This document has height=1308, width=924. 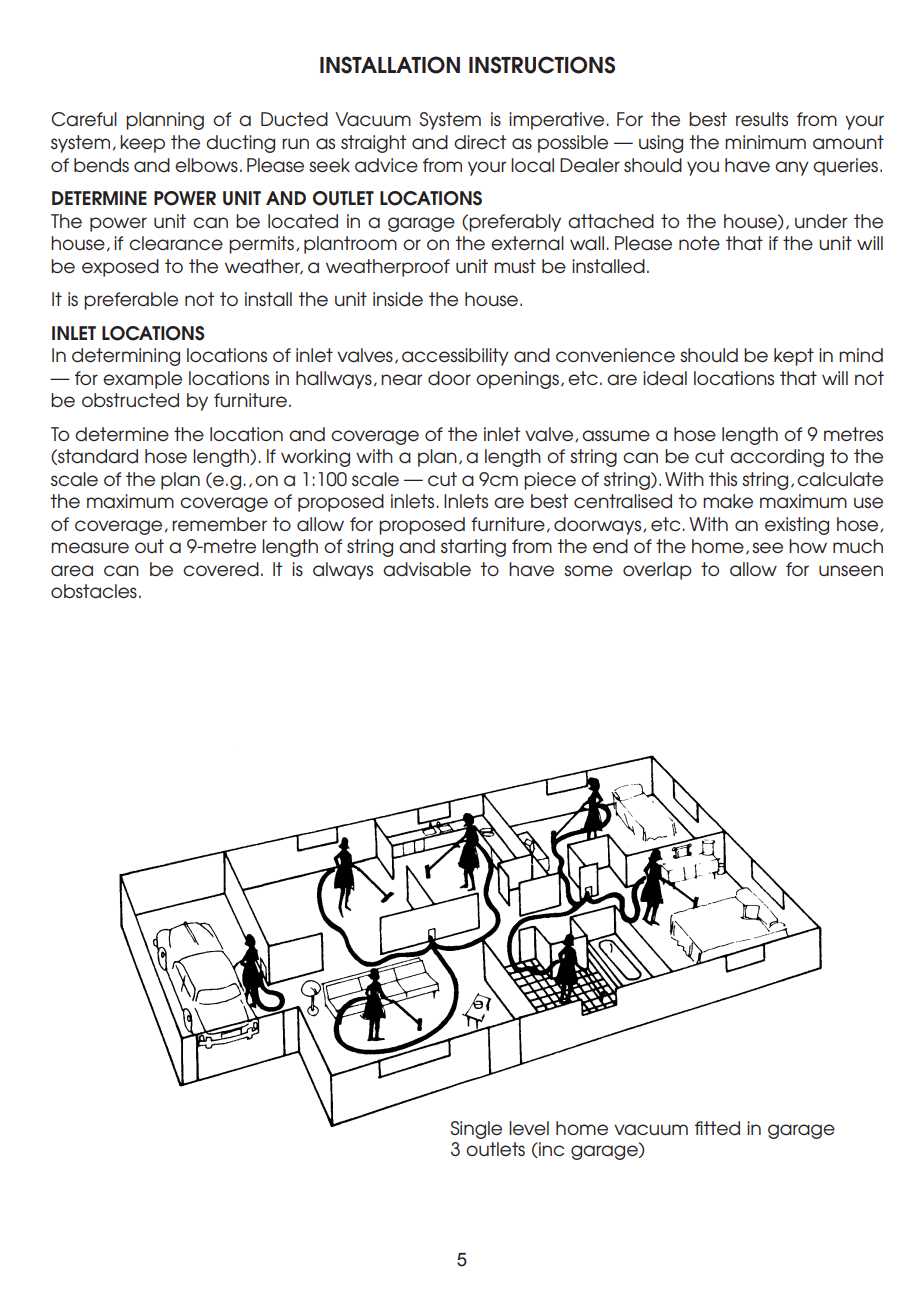 What do you see at coordinates (94, 591) in the document?
I see `obstacles` at bounding box center [94, 591].
